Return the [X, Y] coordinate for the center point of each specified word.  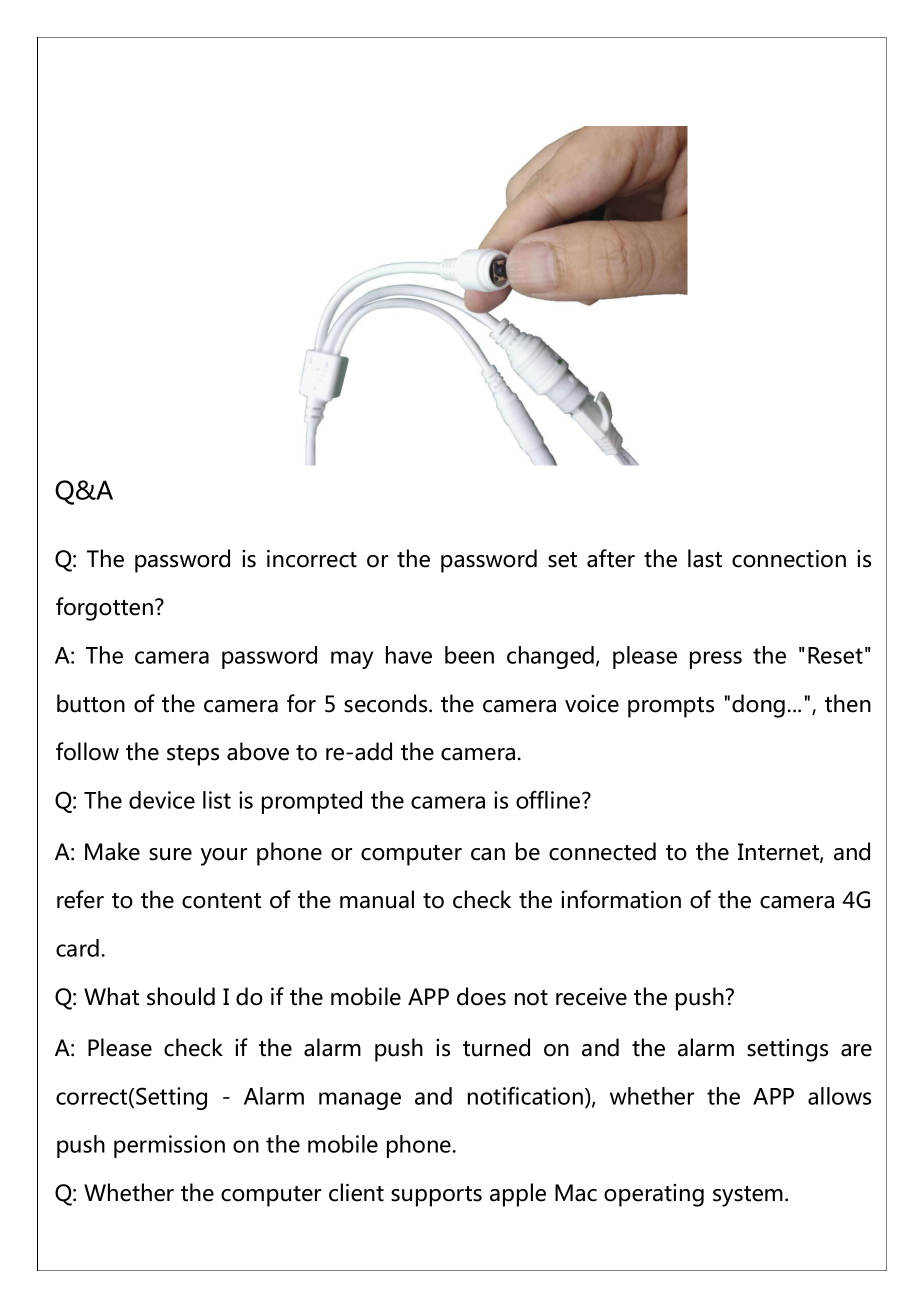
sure [170, 854]
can [488, 854]
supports [436, 1196]
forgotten [104, 609]
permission [169, 1146]
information [621, 899]
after [611, 558]
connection [789, 558]
